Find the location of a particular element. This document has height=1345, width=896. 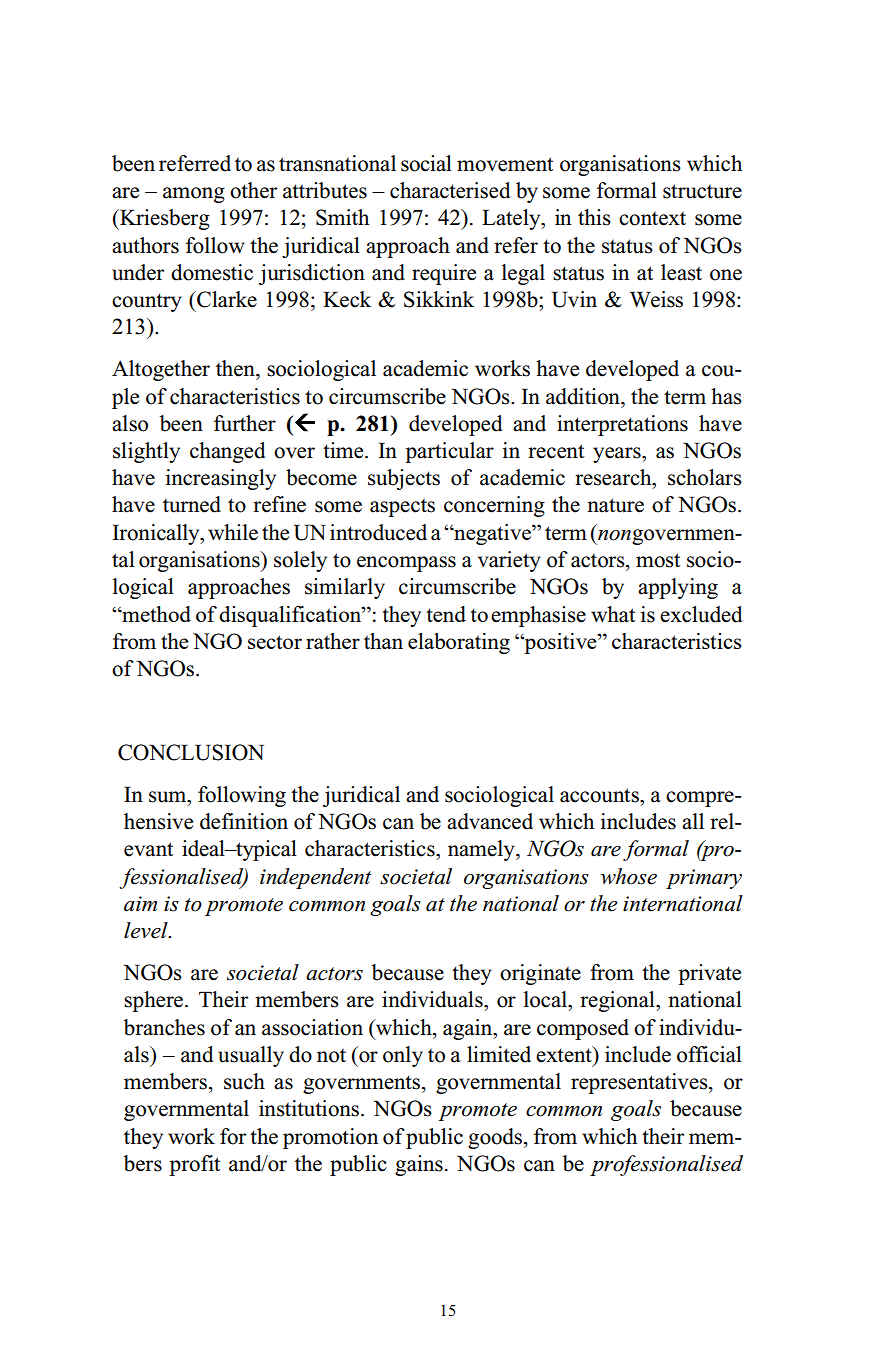

aim is located at coordinates (140, 904).
